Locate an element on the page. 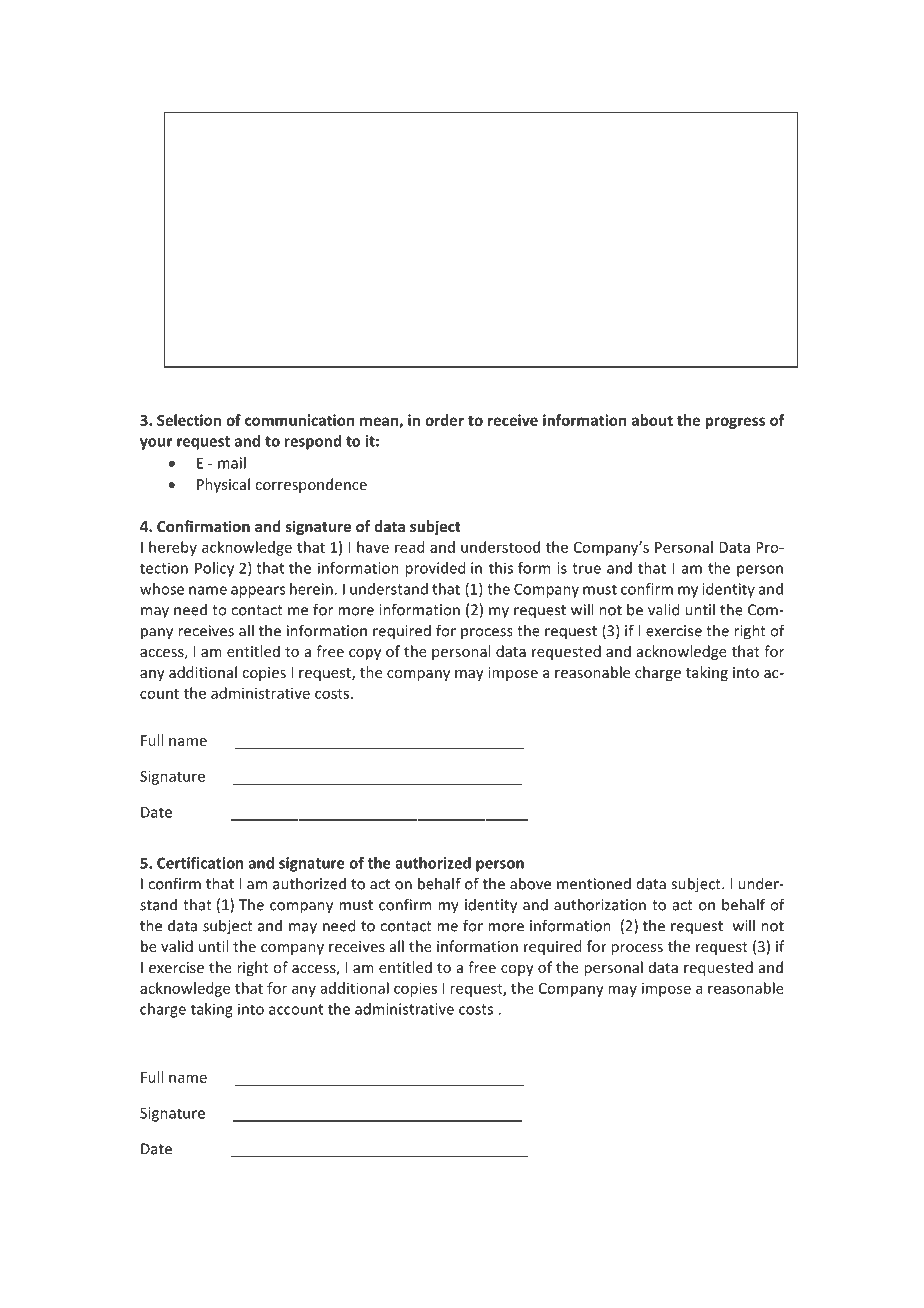  authorization is located at coordinates (600, 904).
